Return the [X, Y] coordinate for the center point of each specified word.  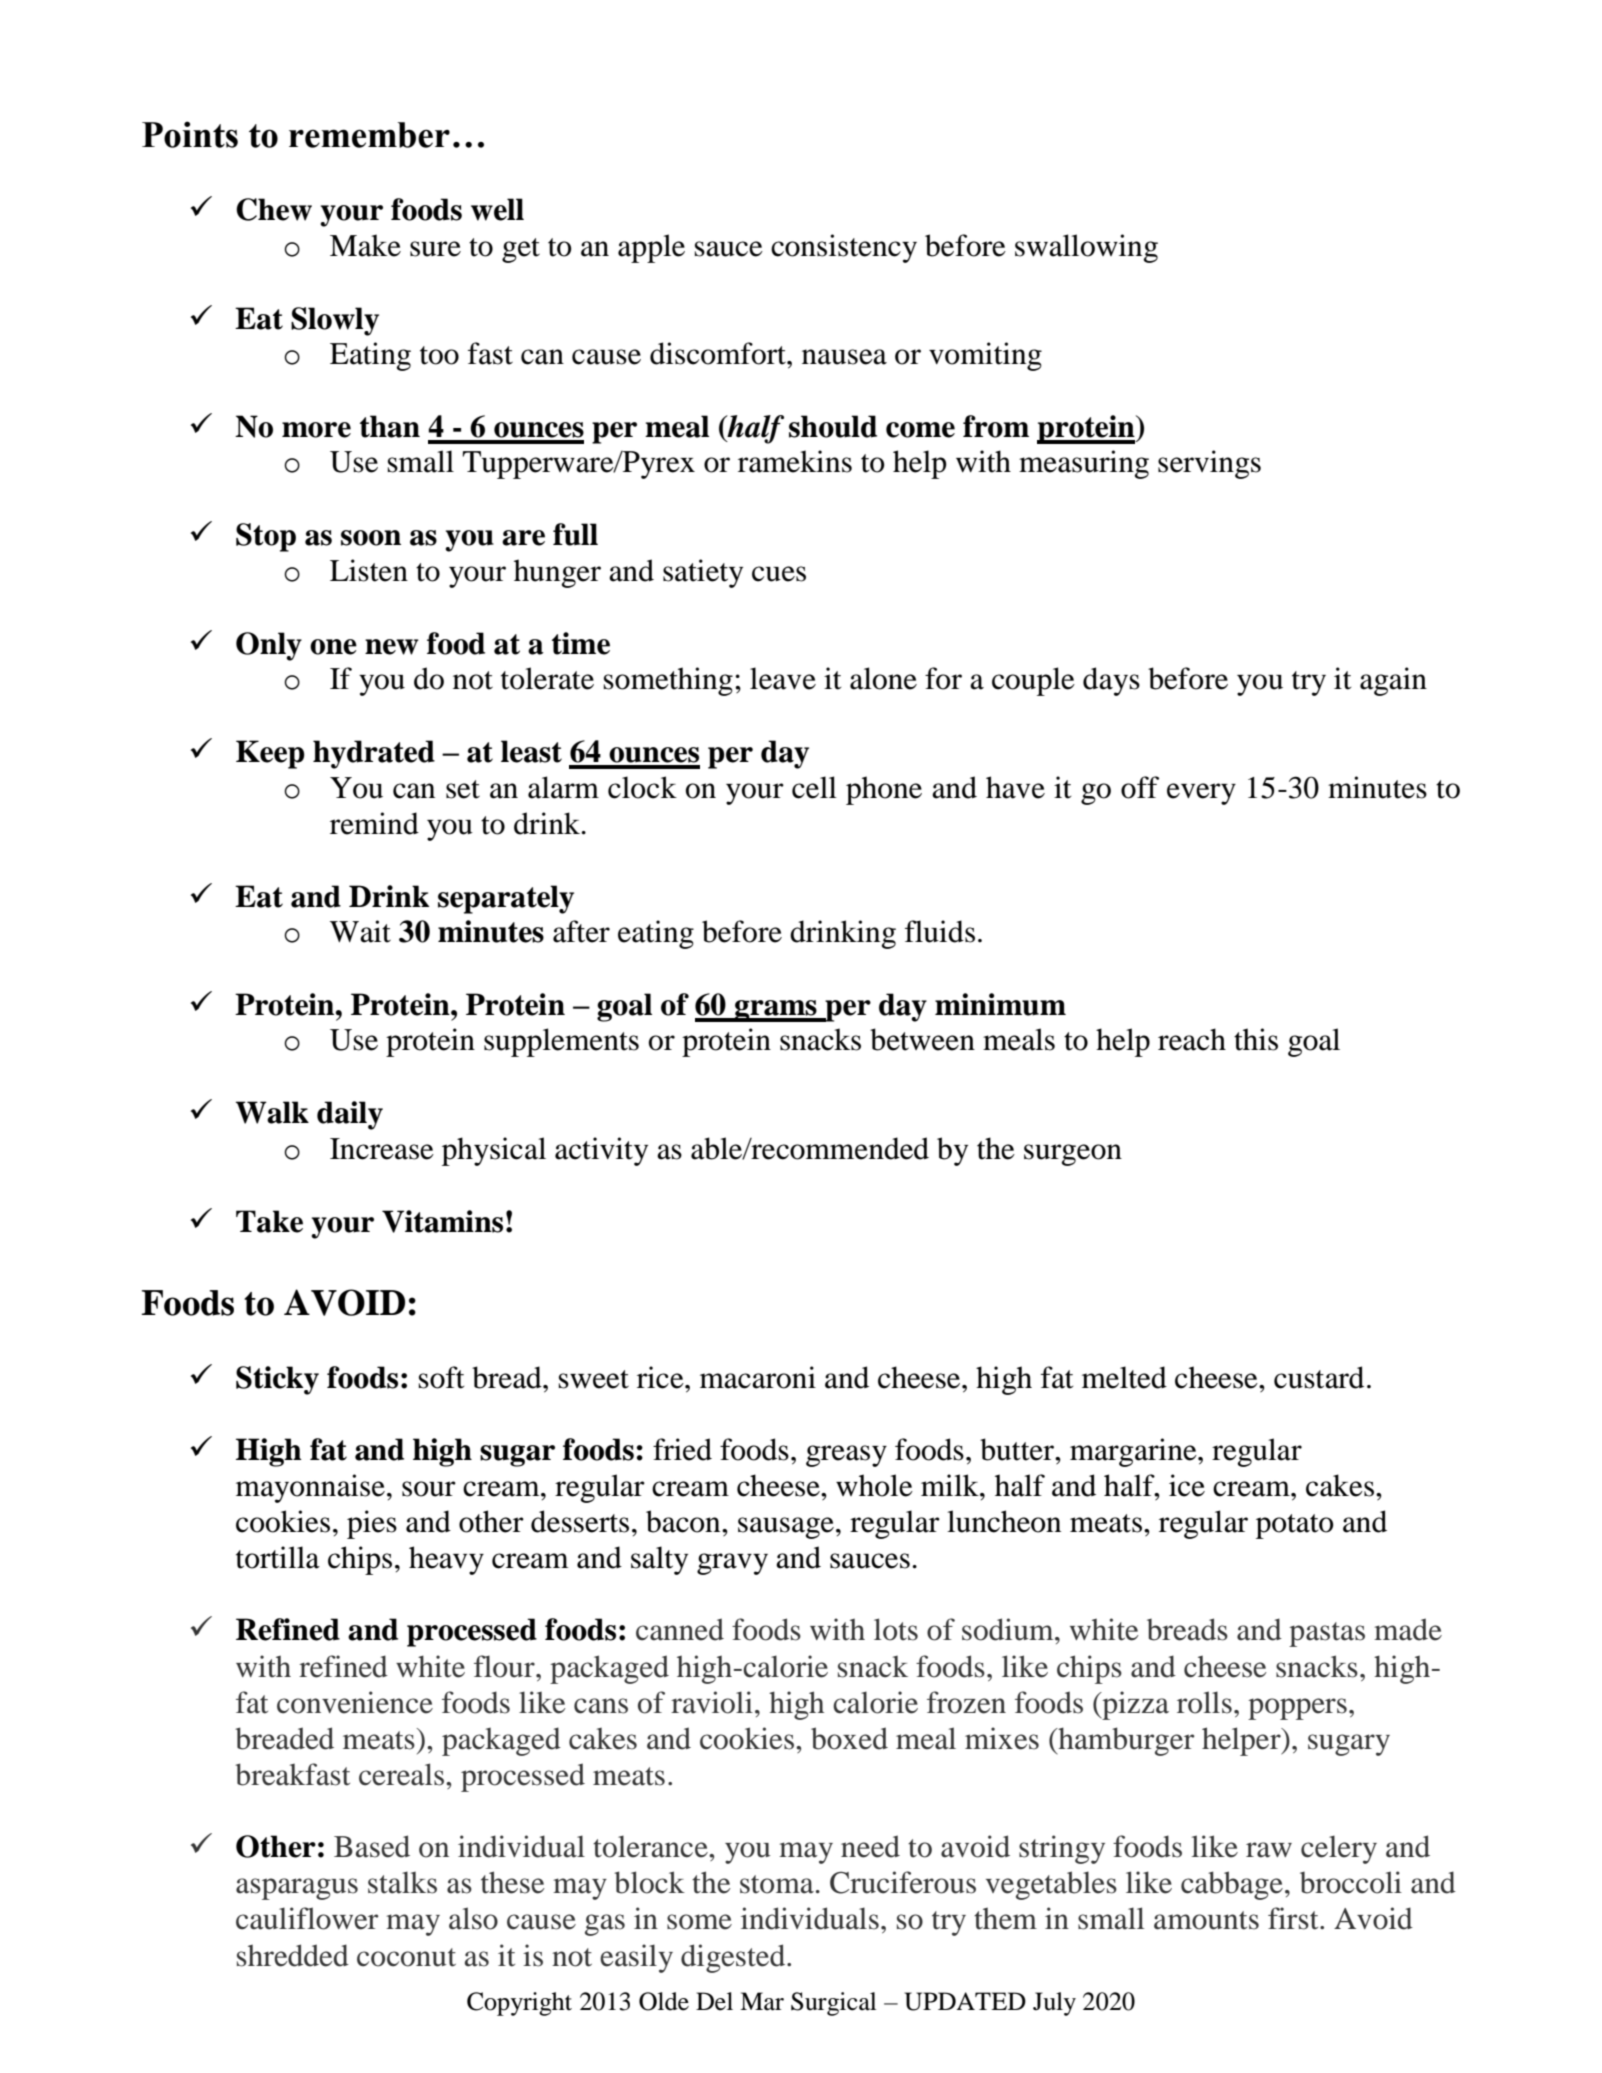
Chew [274, 209]
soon [371, 538]
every [1201, 794]
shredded [293, 1955]
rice [661, 1377]
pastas [1327, 1634]
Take [269, 1221]
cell [814, 787]
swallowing [1086, 248]
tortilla [278, 1557]
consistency [844, 248]
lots [896, 1629]
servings [1209, 464]
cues [779, 574]
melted [1124, 1377]
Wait [360, 931]
